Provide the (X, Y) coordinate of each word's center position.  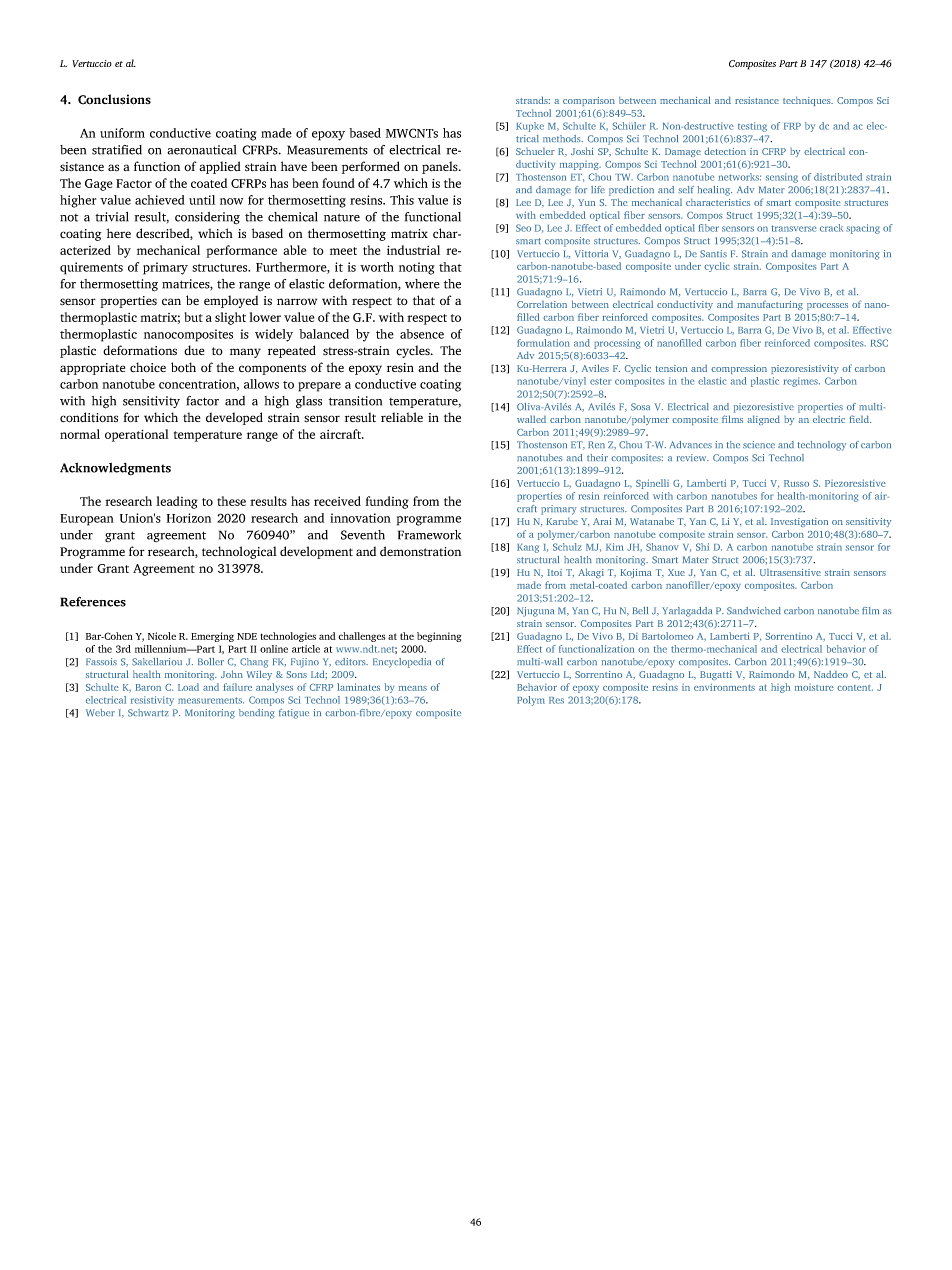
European (87, 520)
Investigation (799, 522)
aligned (763, 420)
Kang (528, 548)
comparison (589, 101)
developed (234, 418)
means (413, 688)
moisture (814, 687)
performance (241, 251)
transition (355, 401)
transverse (794, 228)
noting (417, 268)
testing (752, 127)
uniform (122, 133)
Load (188, 687)
